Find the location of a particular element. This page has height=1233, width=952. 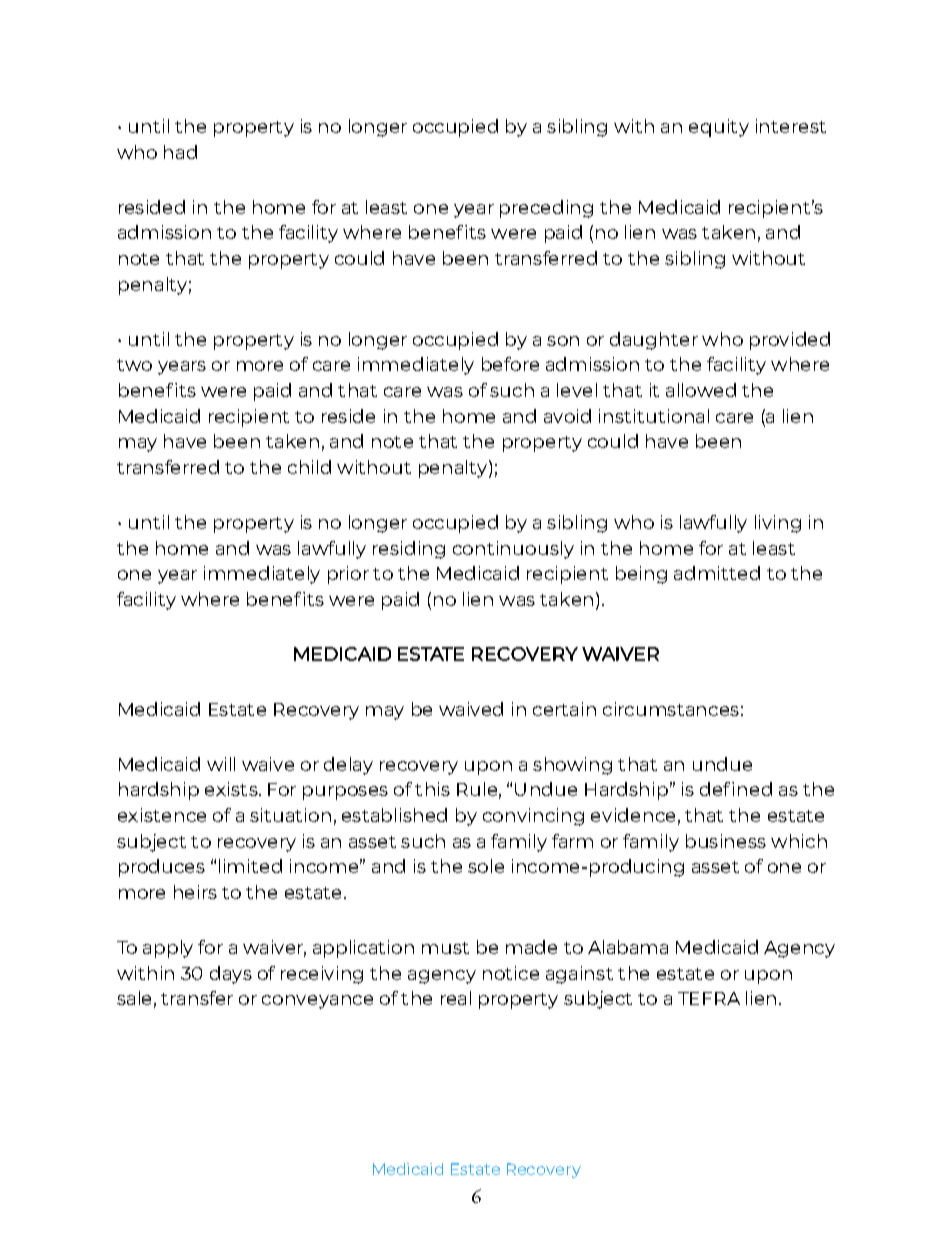

ned is located at coordinates (755, 789).
